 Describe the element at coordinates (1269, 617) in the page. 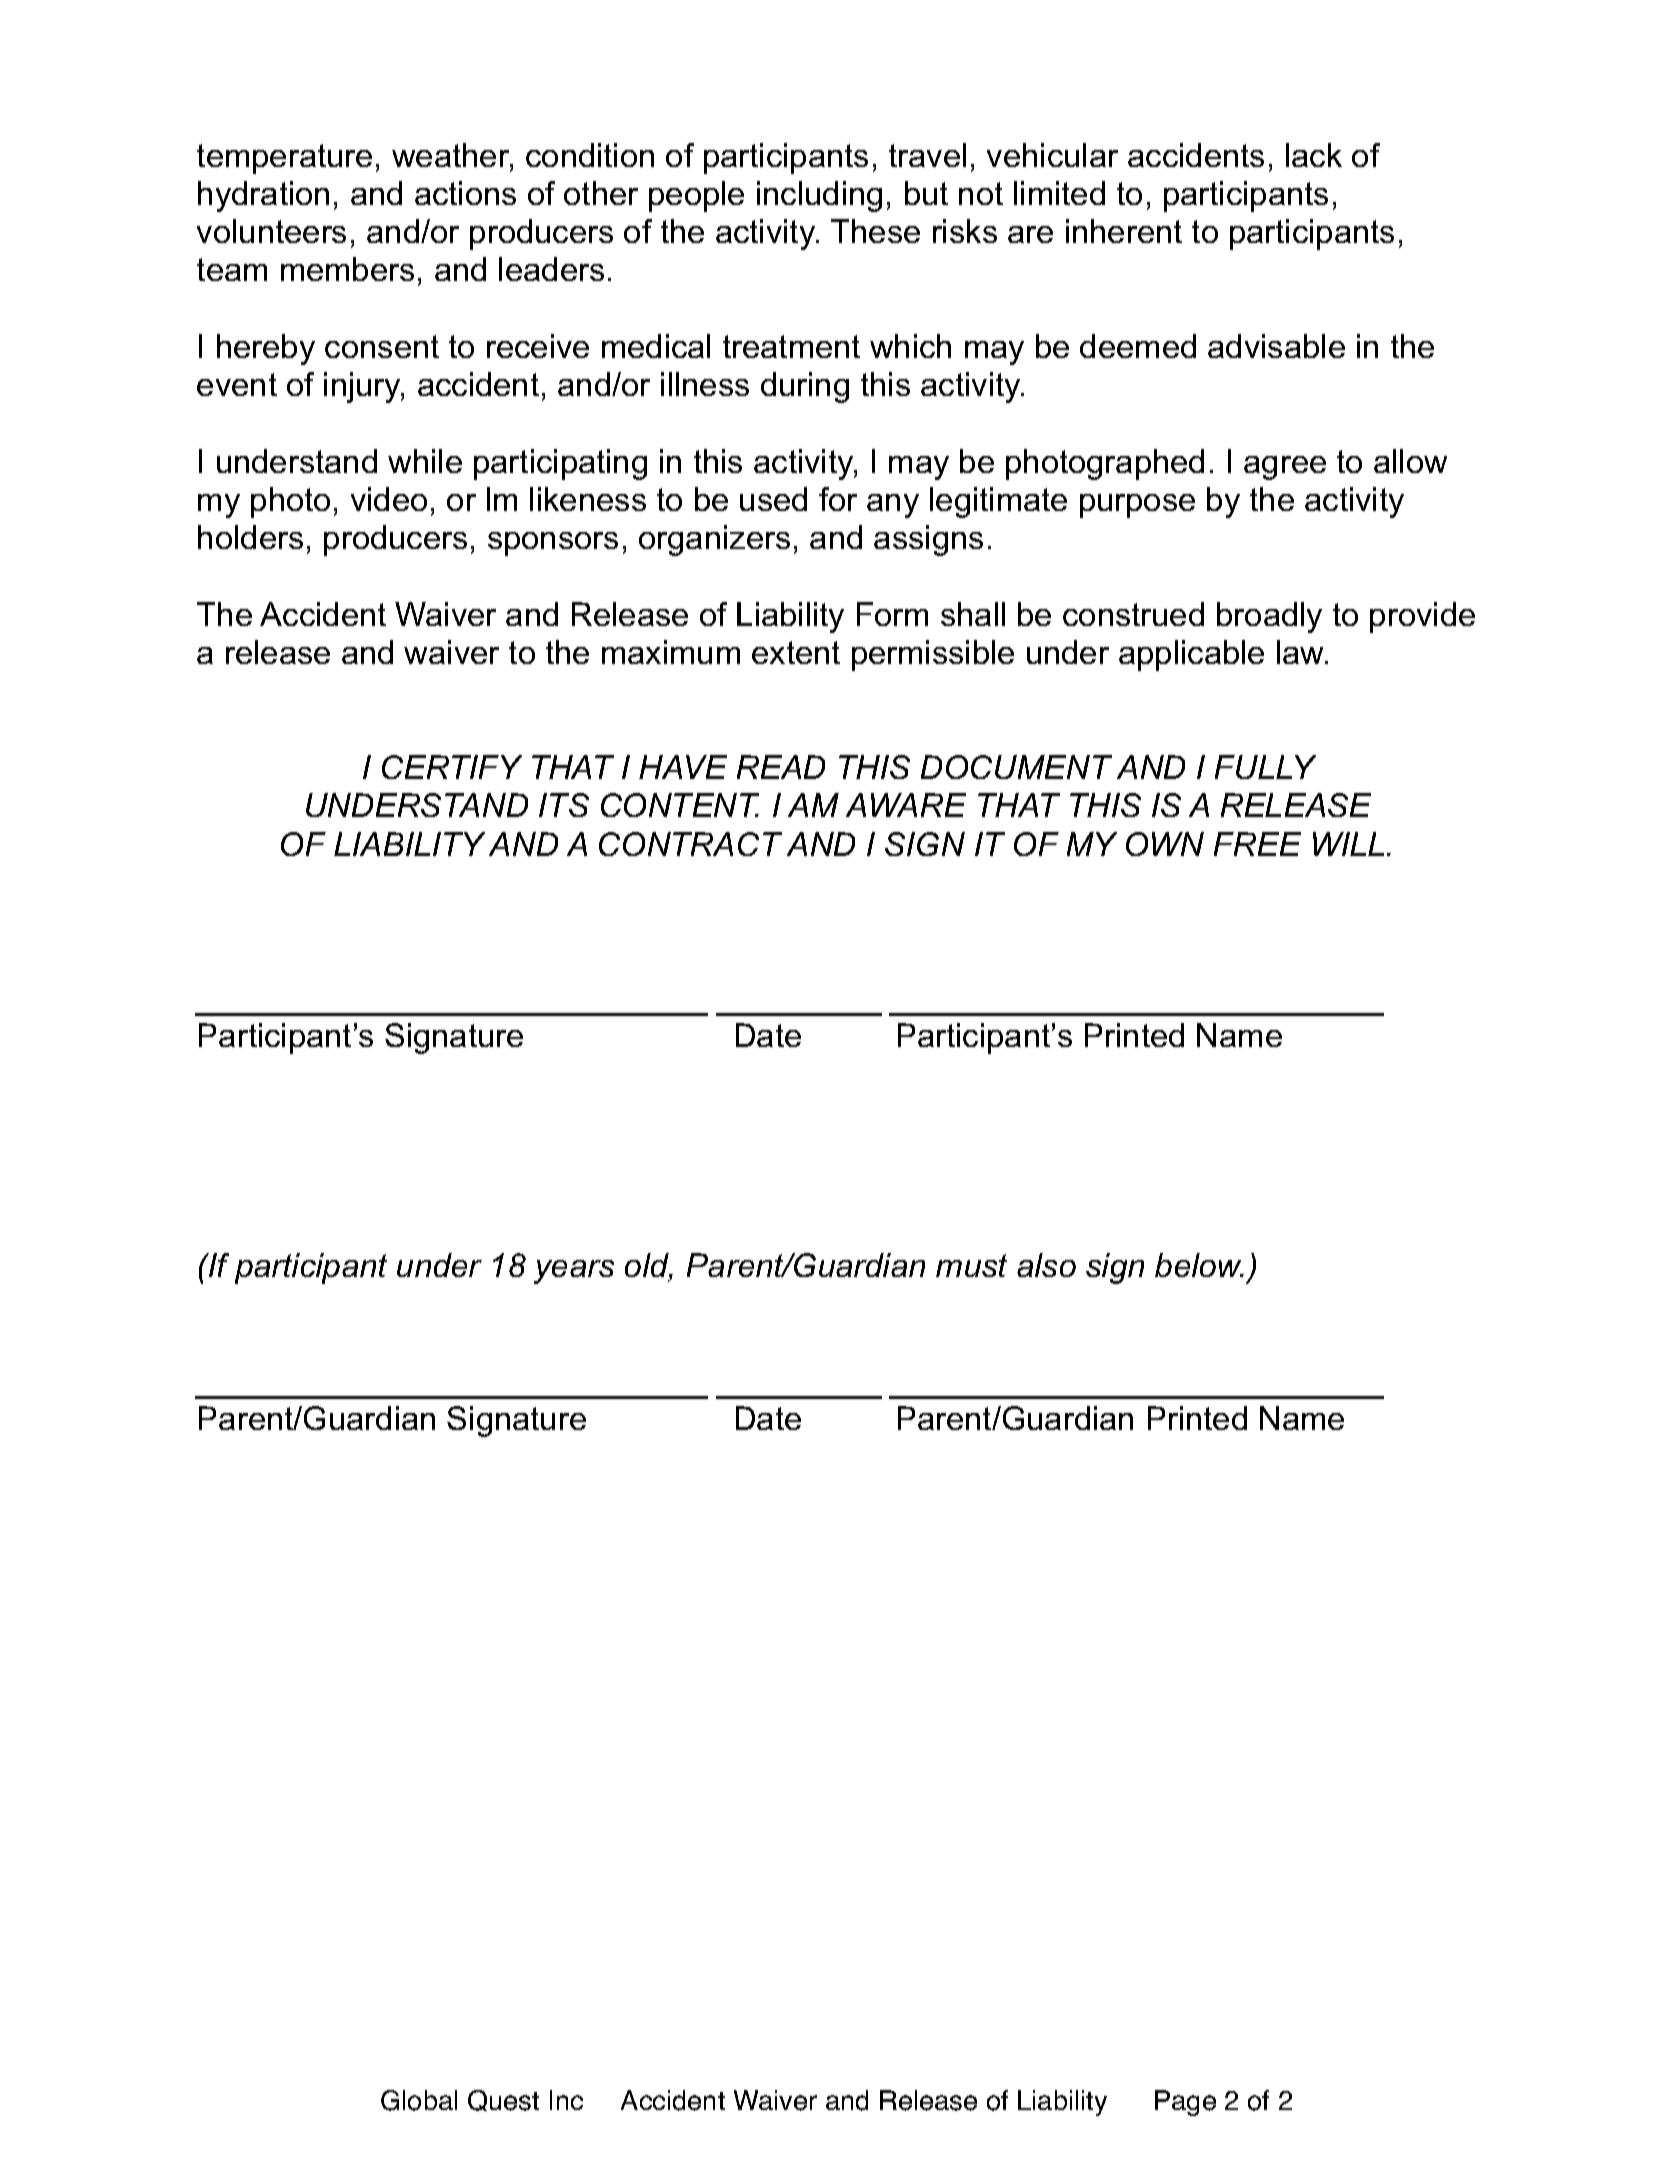

I see `broadly` at that location.
